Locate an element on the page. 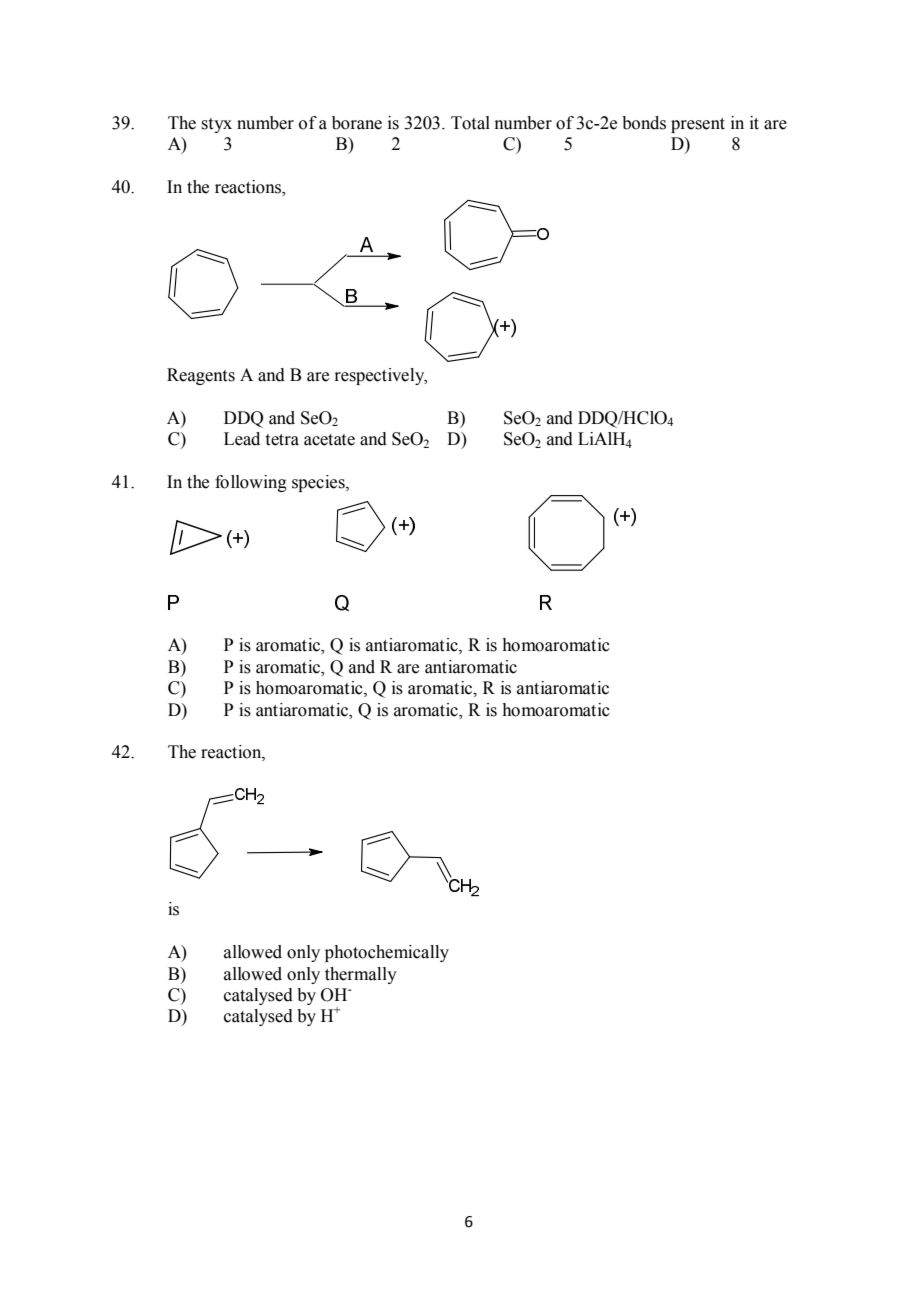 The height and width of the page is (1308, 924). Total is located at coordinates (470, 123).
